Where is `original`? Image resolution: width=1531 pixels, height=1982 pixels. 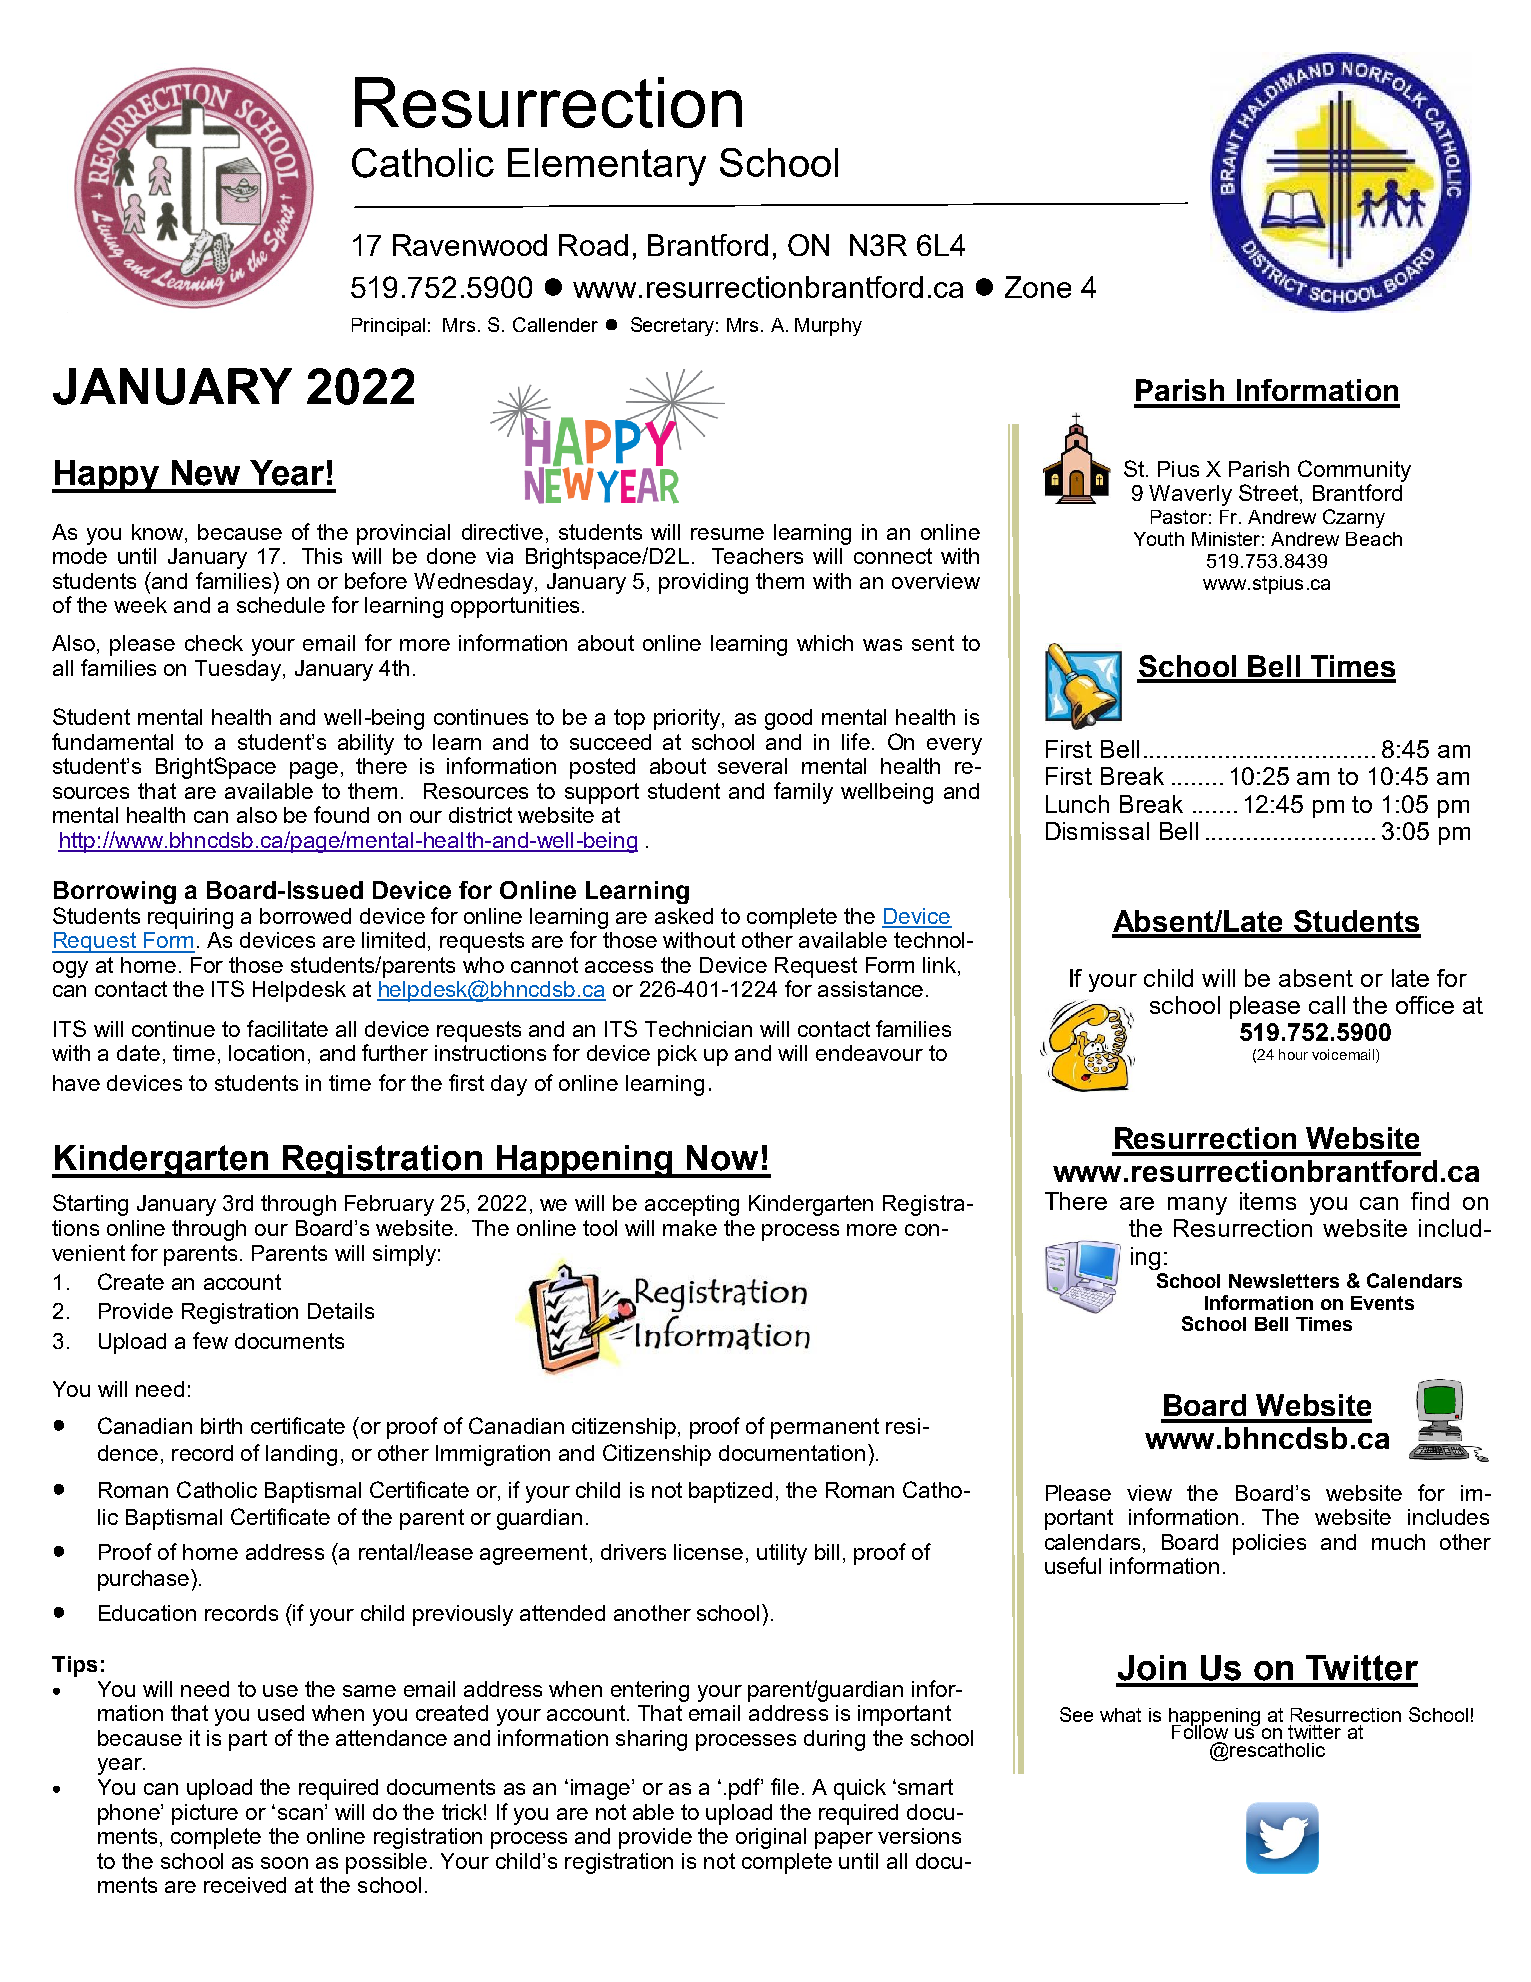
original is located at coordinates (771, 1838).
